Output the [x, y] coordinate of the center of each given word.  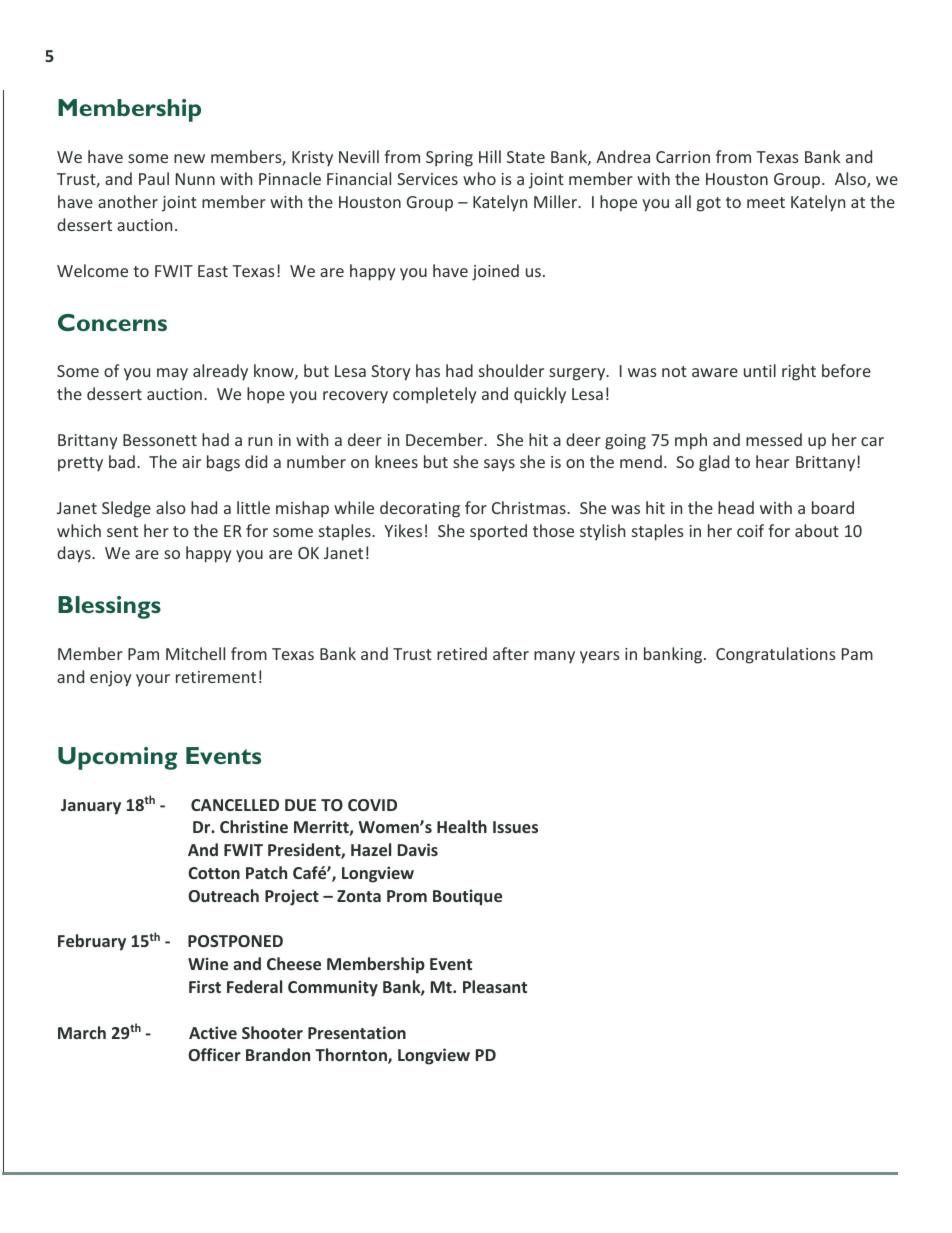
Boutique [467, 897]
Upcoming [117, 758]
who [479, 178]
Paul [154, 178]
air [191, 462]
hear [772, 461]
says [499, 465]
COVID [372, 805]
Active [213, 1032]
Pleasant [495, 986]
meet [766, 202]
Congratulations [776, 655]
